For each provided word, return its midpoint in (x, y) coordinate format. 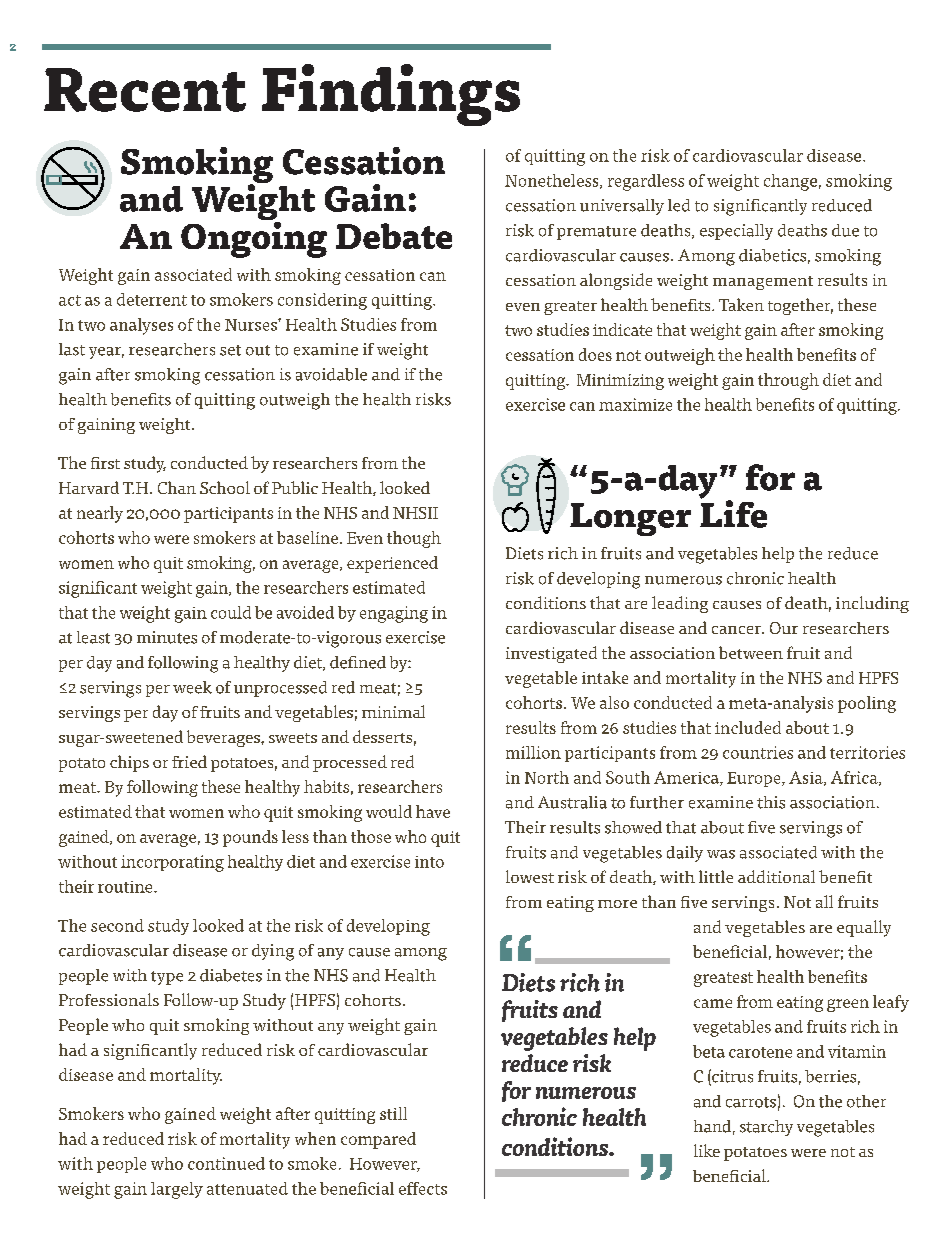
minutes (167, 637)
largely (177, 1190)
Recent (145, 90)
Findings (391, 95)
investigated (551, 654)
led (679, 205)
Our (784, 628)
